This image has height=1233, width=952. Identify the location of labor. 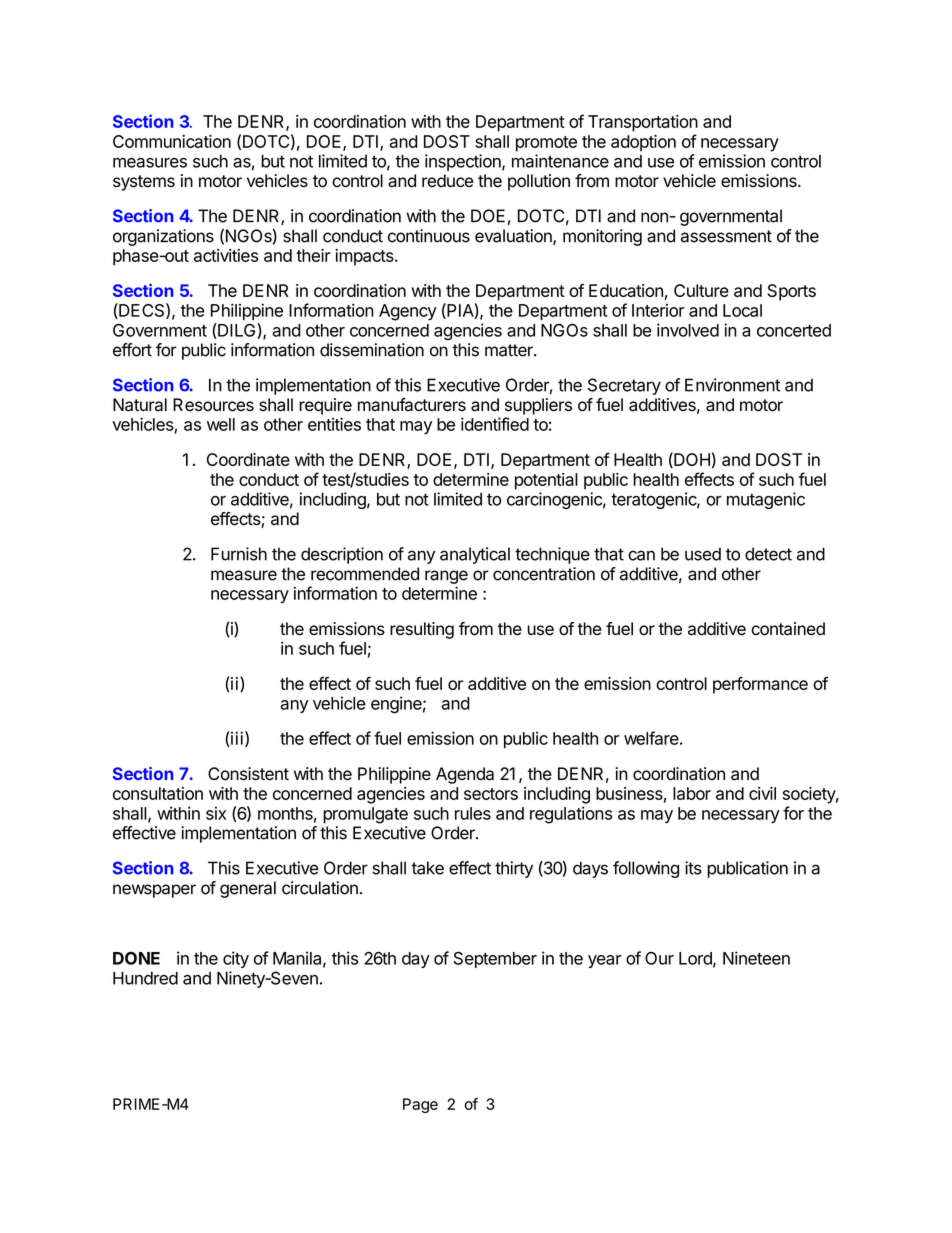
(692, 793).
